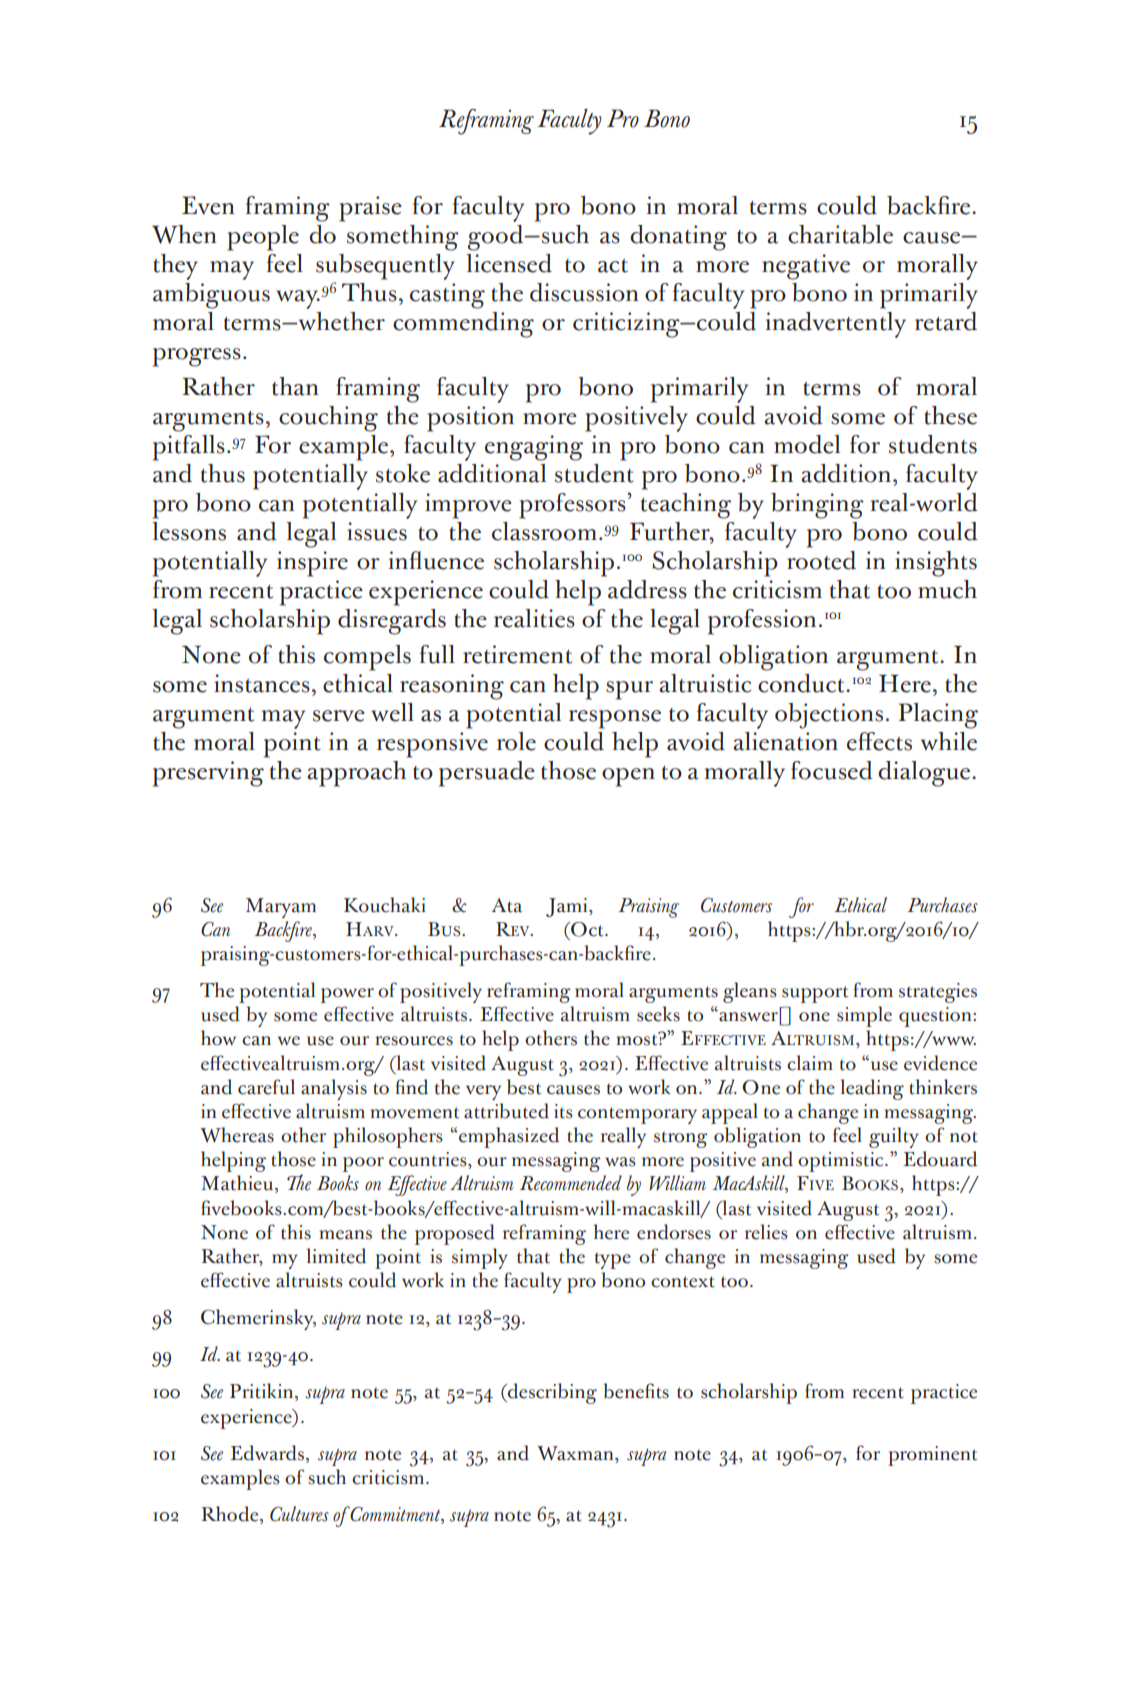  Describe the element at coordinates (840, 234) in the screenshot. I see `charitable` at that location.
